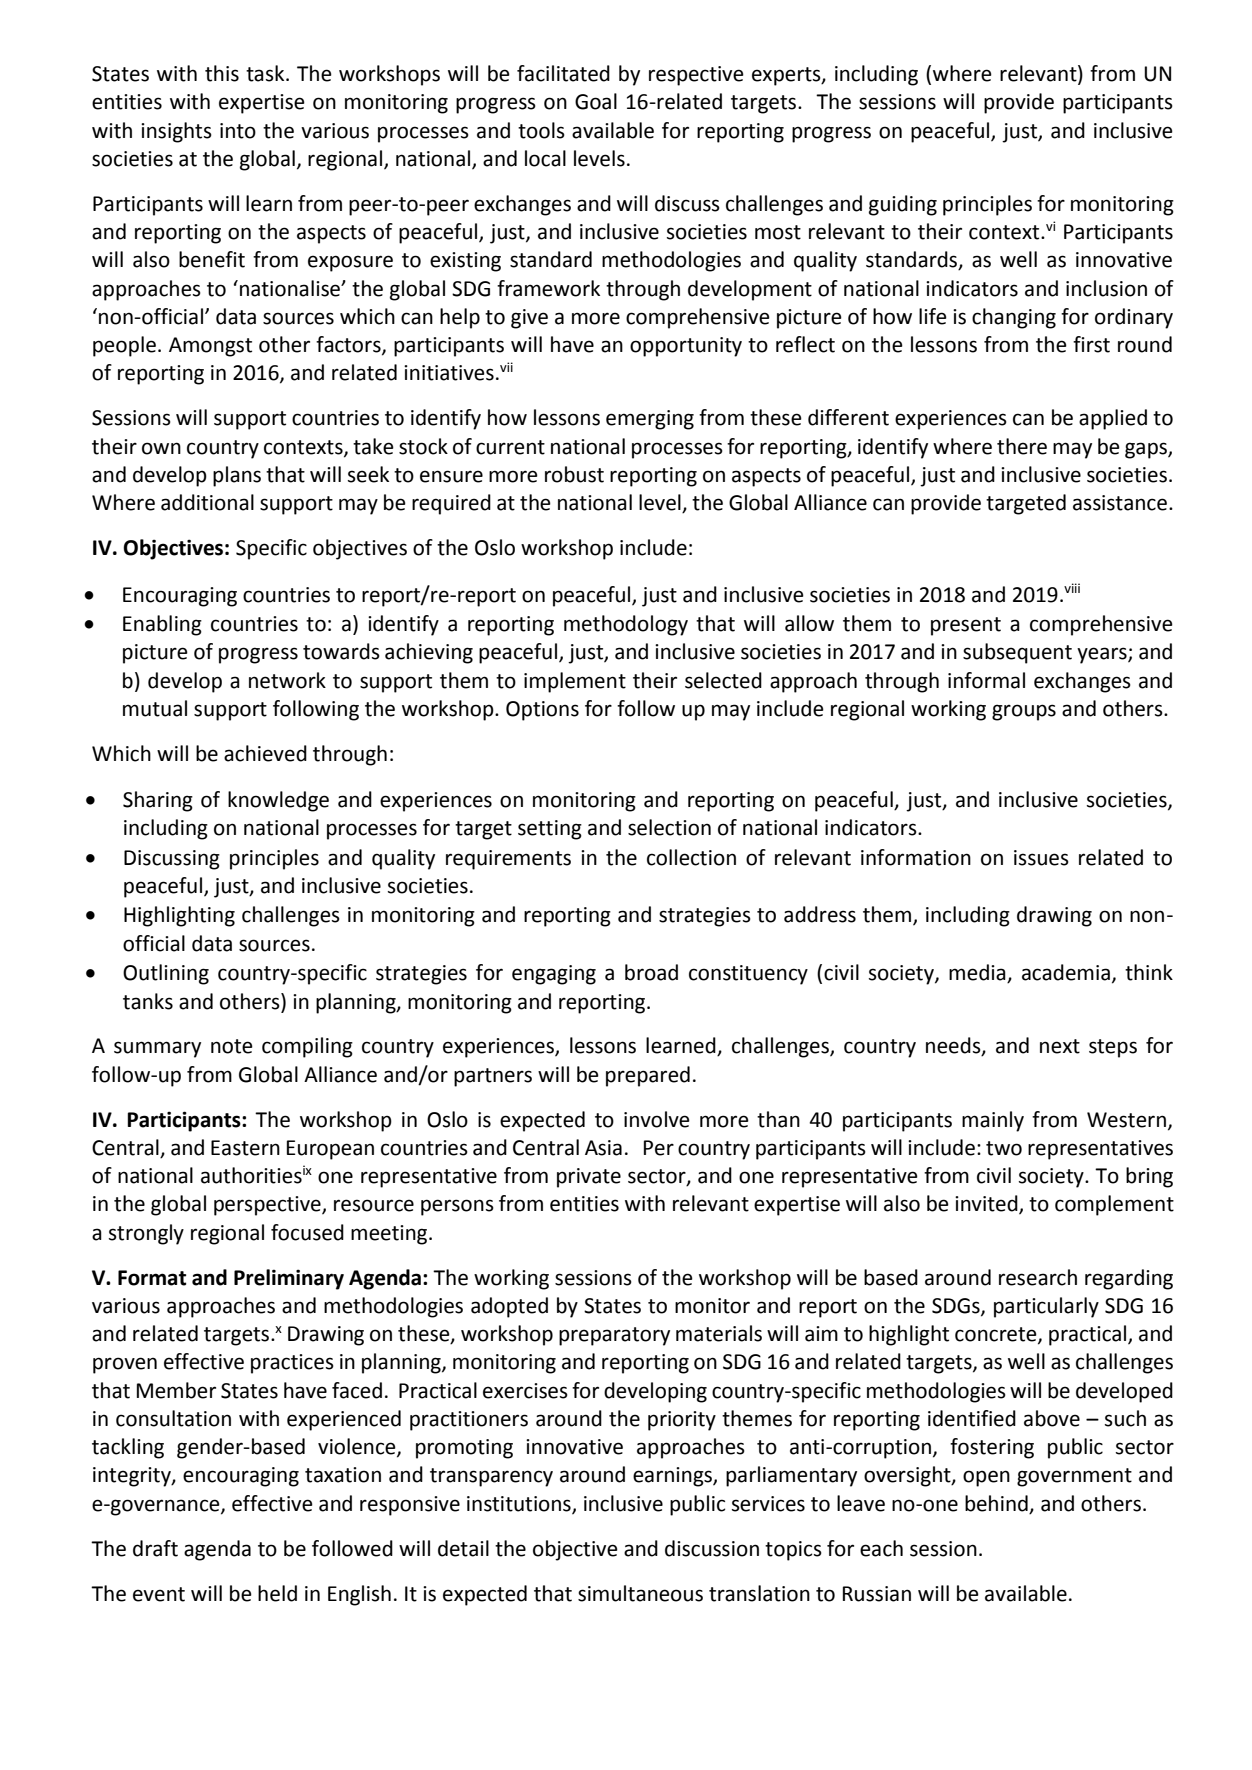 This page has width=1252, height=1770. I want to click on behind, so click(996, 1503).
